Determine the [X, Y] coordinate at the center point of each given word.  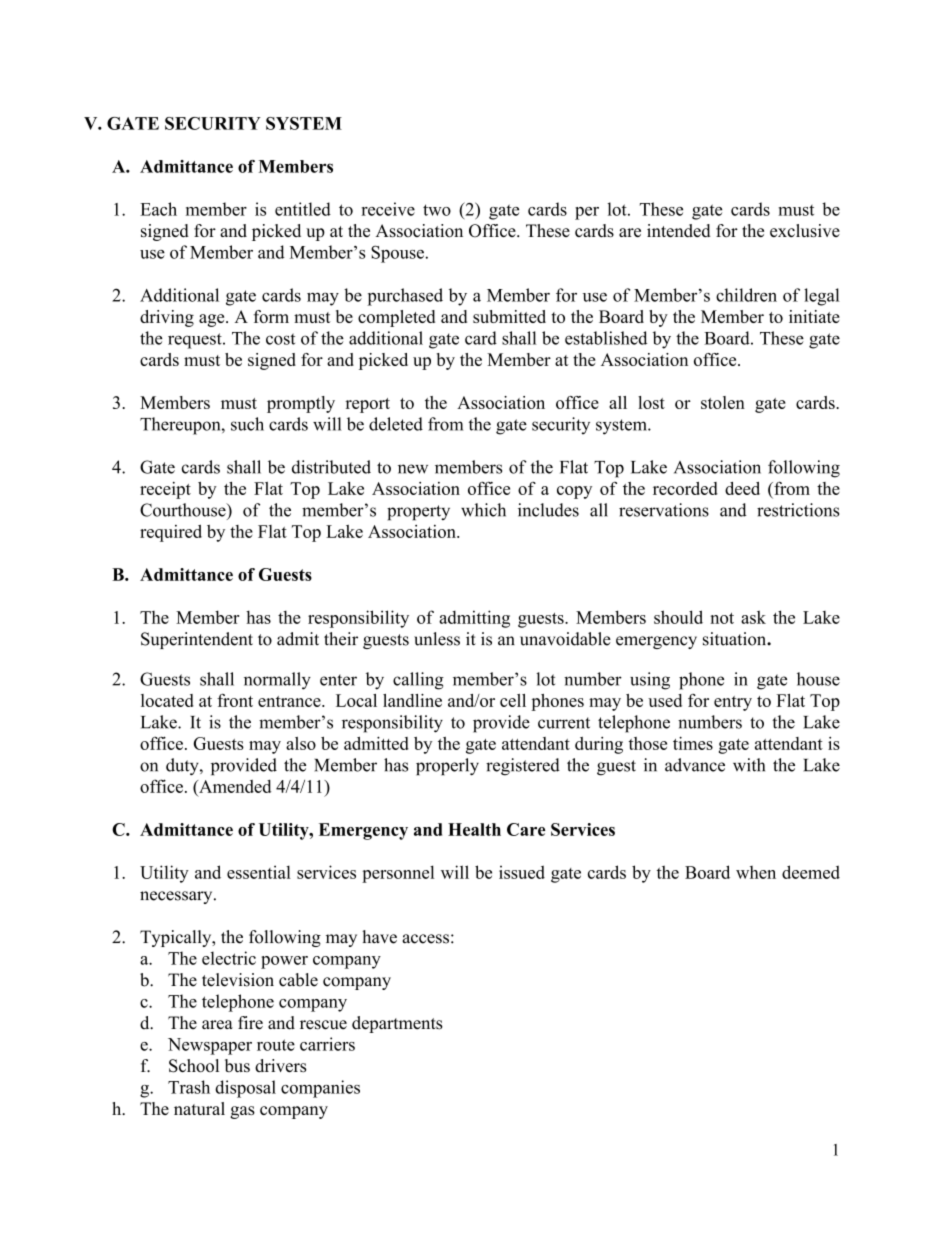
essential [259, 872]
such [247, 424]
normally [277, 681]
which [483, 510]
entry [733, 703]
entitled [303, 209]
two [437, 210]
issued [522, 872]
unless [437, 639]
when [756, 872]
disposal [245, 1089]
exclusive [805, 230]
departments [397, 1024]
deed [742, 488]
